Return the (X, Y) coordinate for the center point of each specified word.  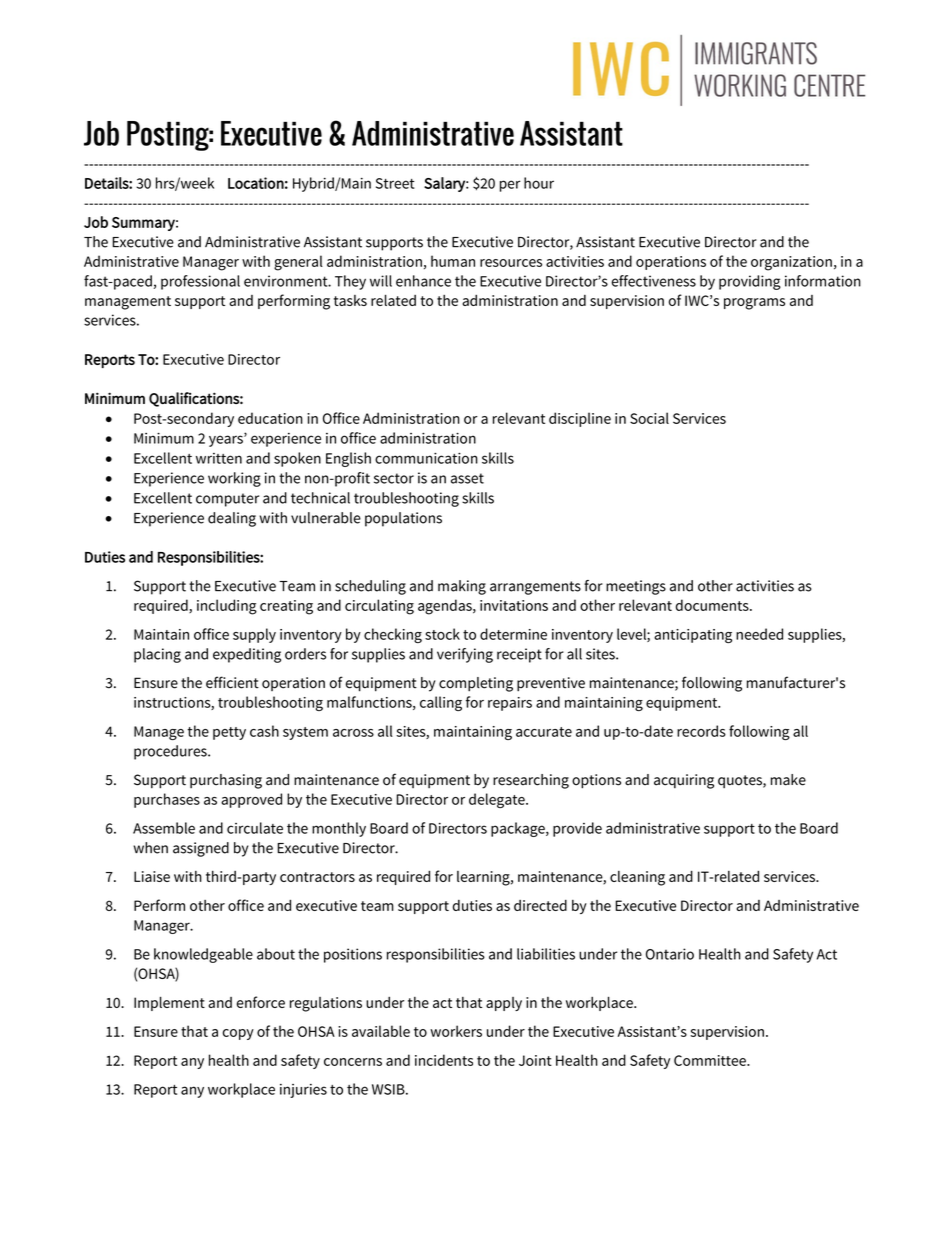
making (462, 587)
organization (791, 263)
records (701, 731)
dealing (232, 519)
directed (540, 905)
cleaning (637, 878)
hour (539, 183)
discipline (580, 419)
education (270, 418)
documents (713, 605)
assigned (201, 849)
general (298, 263)
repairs (510, 704)
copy (238, 1034)
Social (649, 418)
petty (229, 733)
